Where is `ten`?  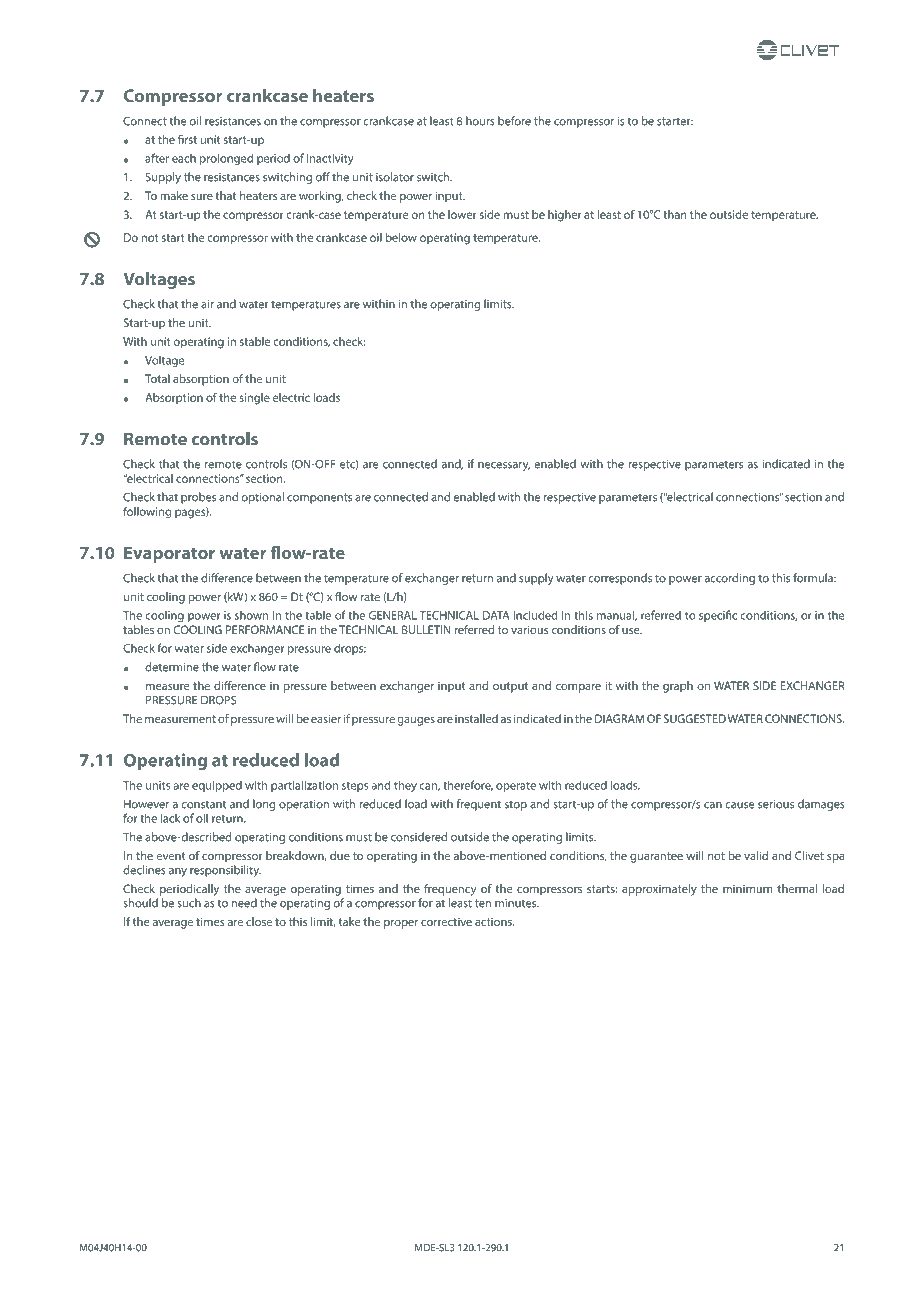 ten is located at coordinates (483, 903).
